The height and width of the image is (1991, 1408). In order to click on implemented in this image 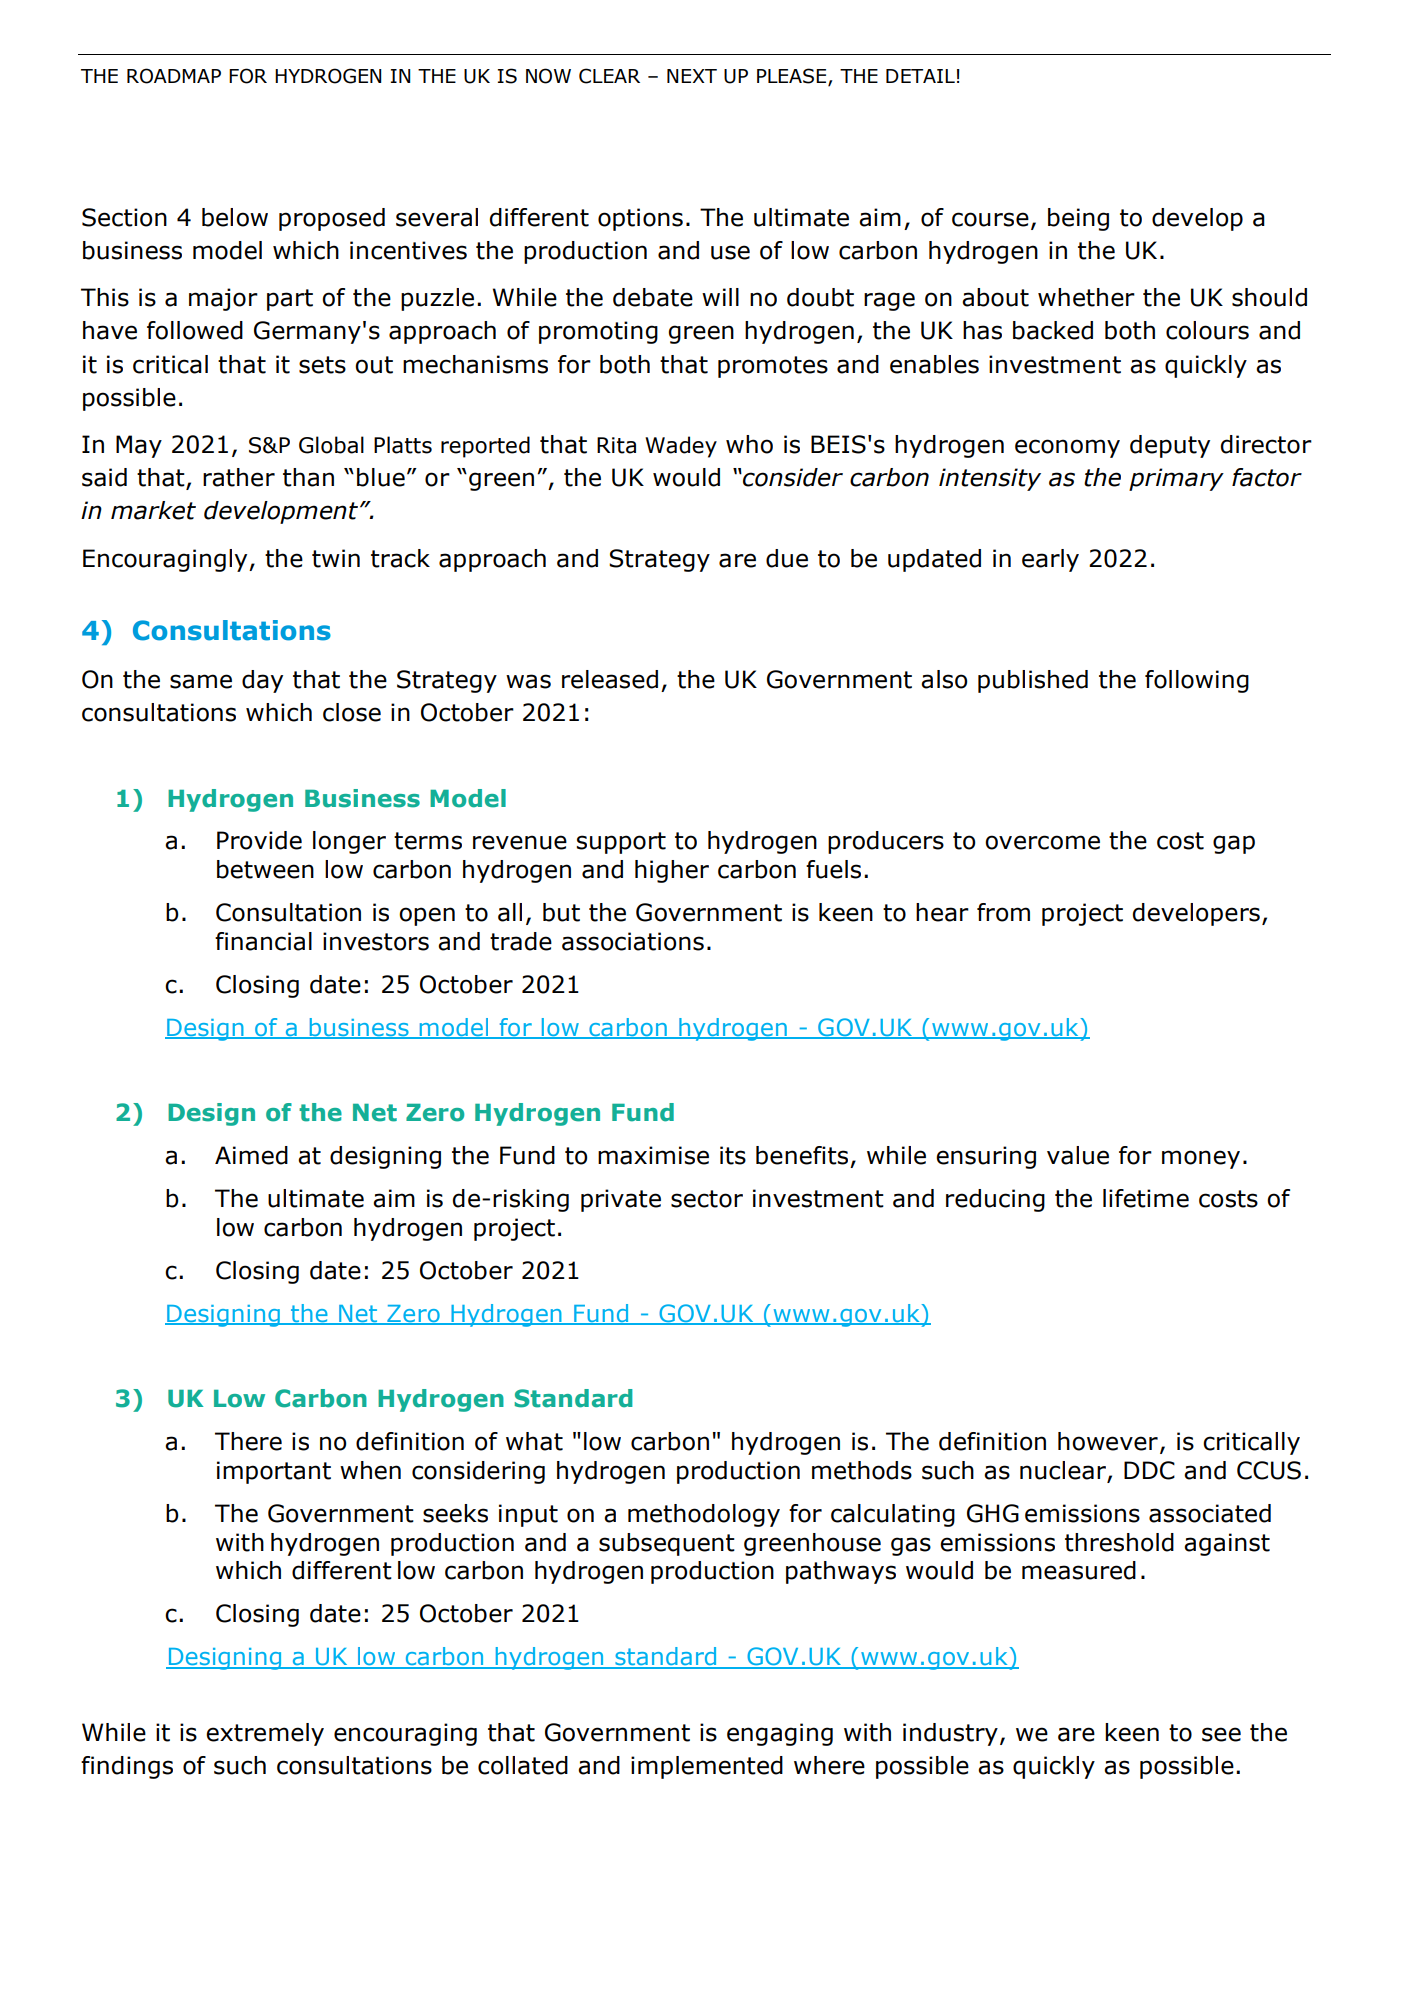, I will do `click(707, 1767)`.
